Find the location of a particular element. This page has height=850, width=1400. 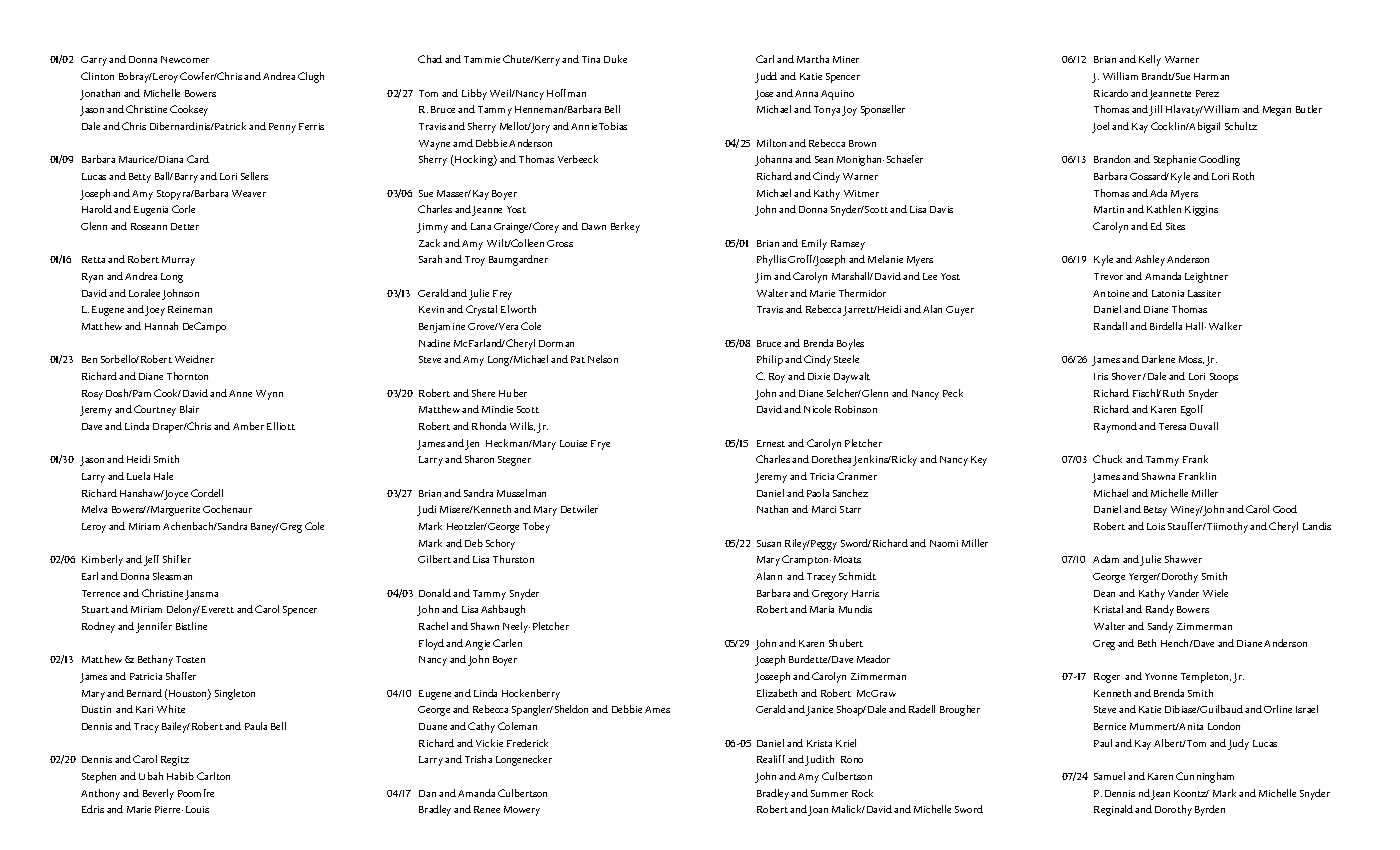

Adam is located at coordinates (1106, 559).
